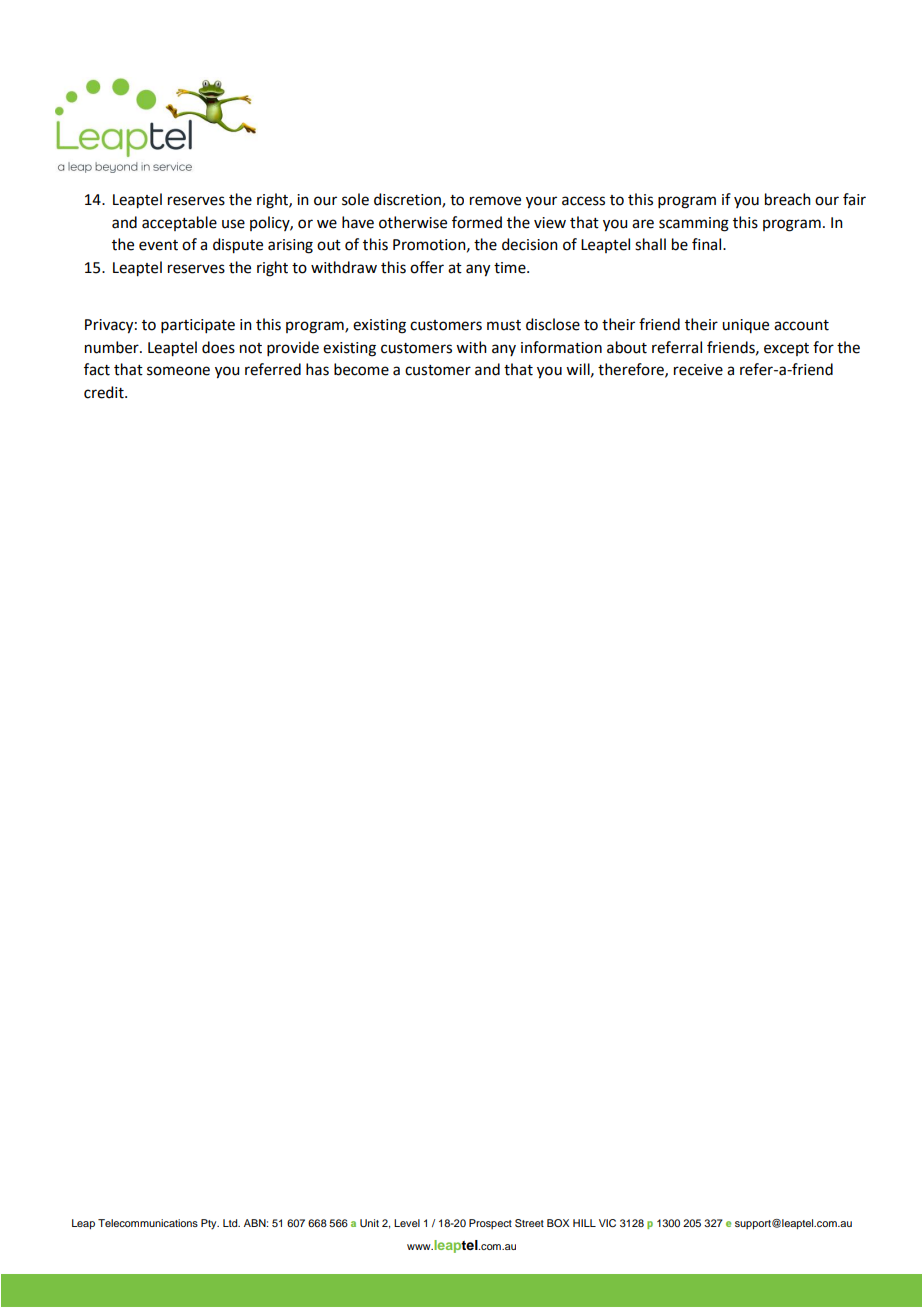 The image size is (924, 1308). Describe the element at coordinates (607, 1223) in the screenshot. I see `VIC` at that location.
